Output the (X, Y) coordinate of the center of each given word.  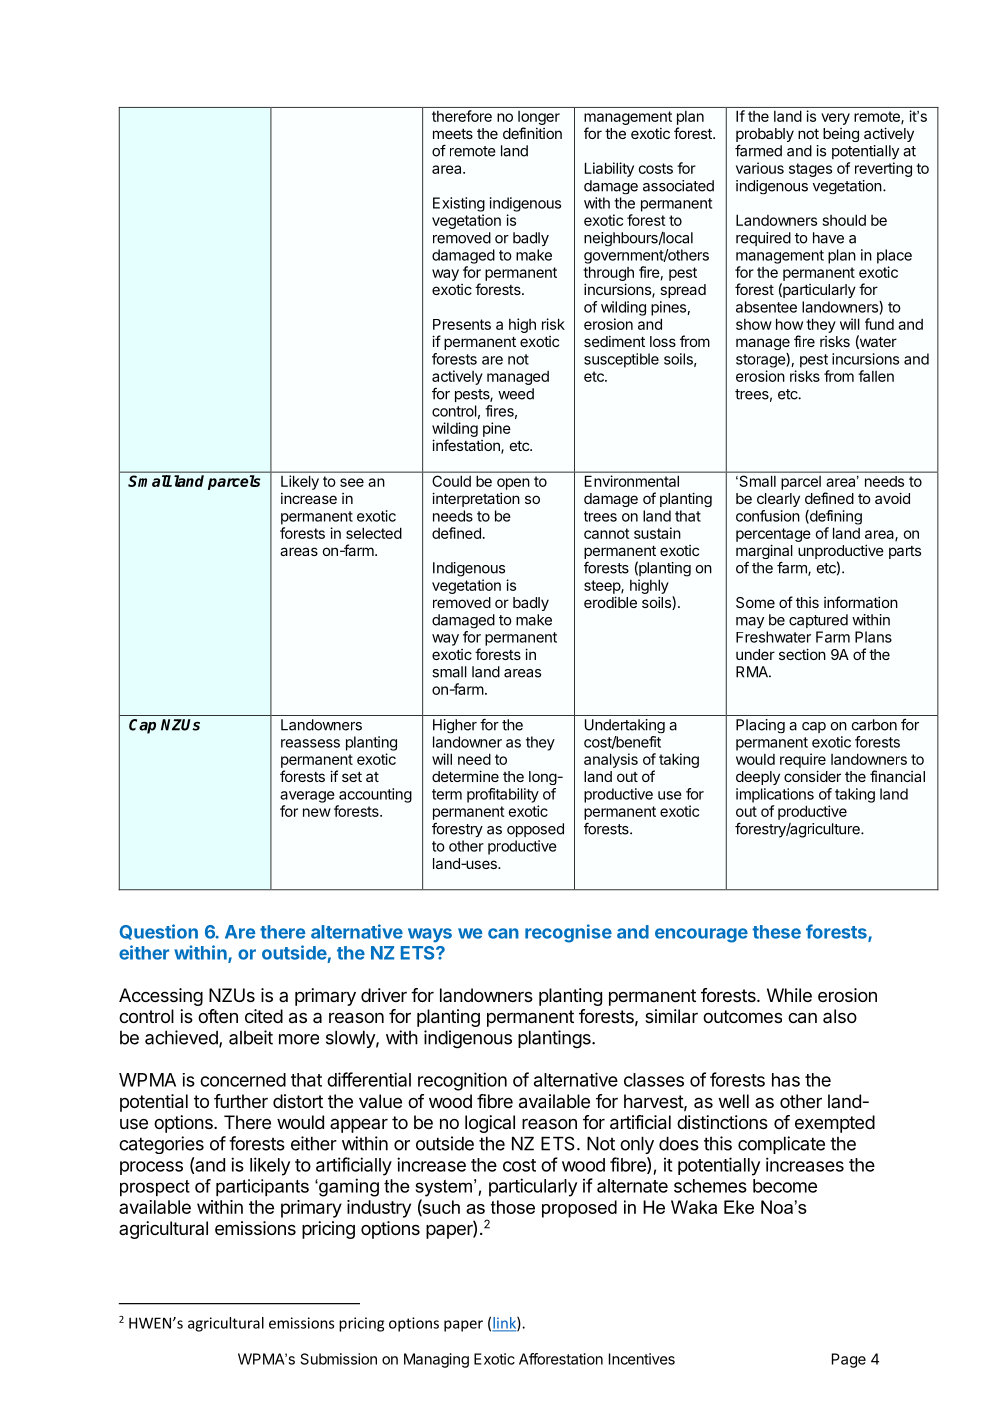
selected (374, 533)
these (777, 932)
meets (453, 134)
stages (810, 170)
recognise (568, 933)
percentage (773, 535)
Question (158, 932)
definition (532, 133)
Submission (339, 1359)
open (513, 484)
